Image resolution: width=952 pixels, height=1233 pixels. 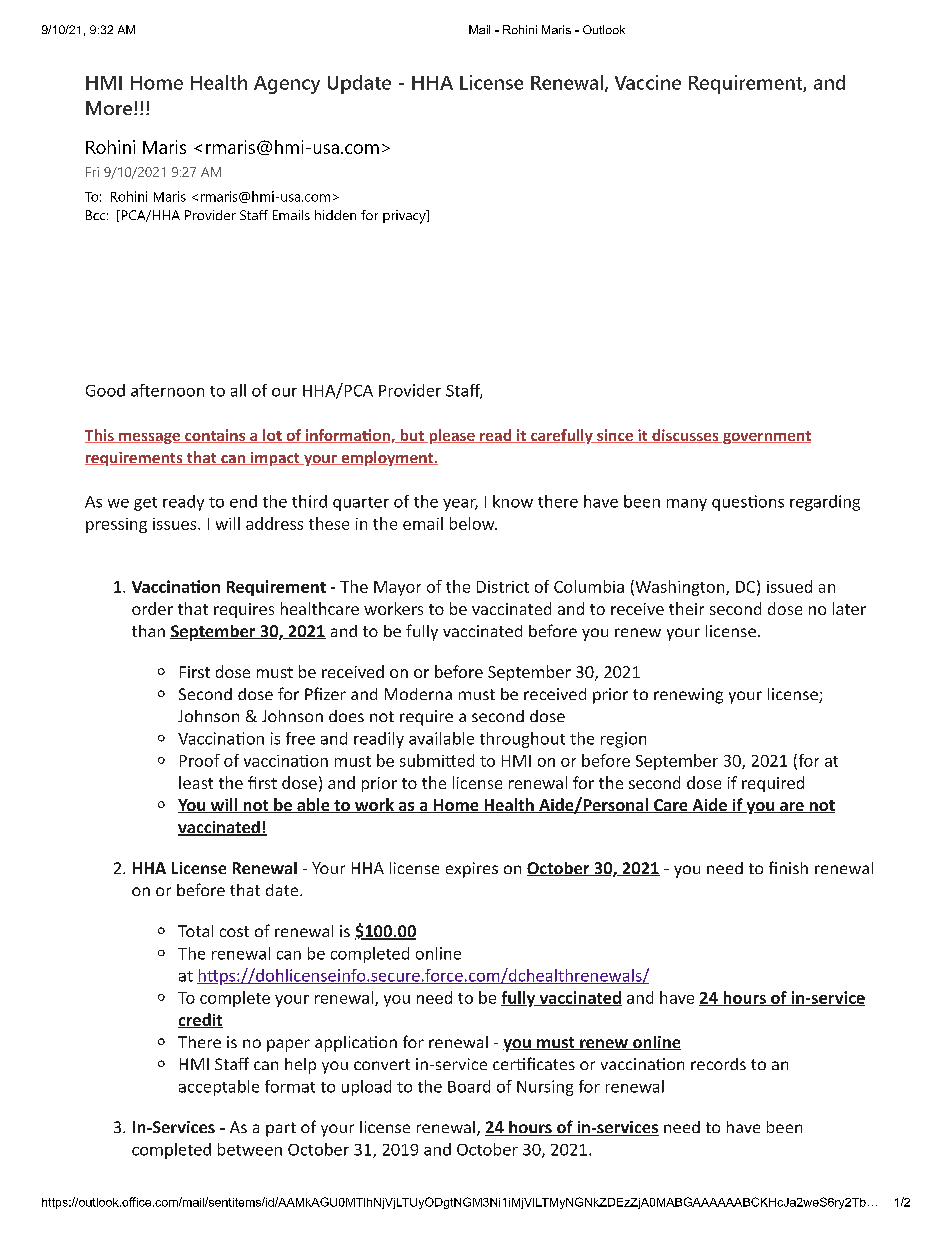 What do you see at coordinates (250, 1149) in the document?
I see `between` at bounding box center [250, 1149].
